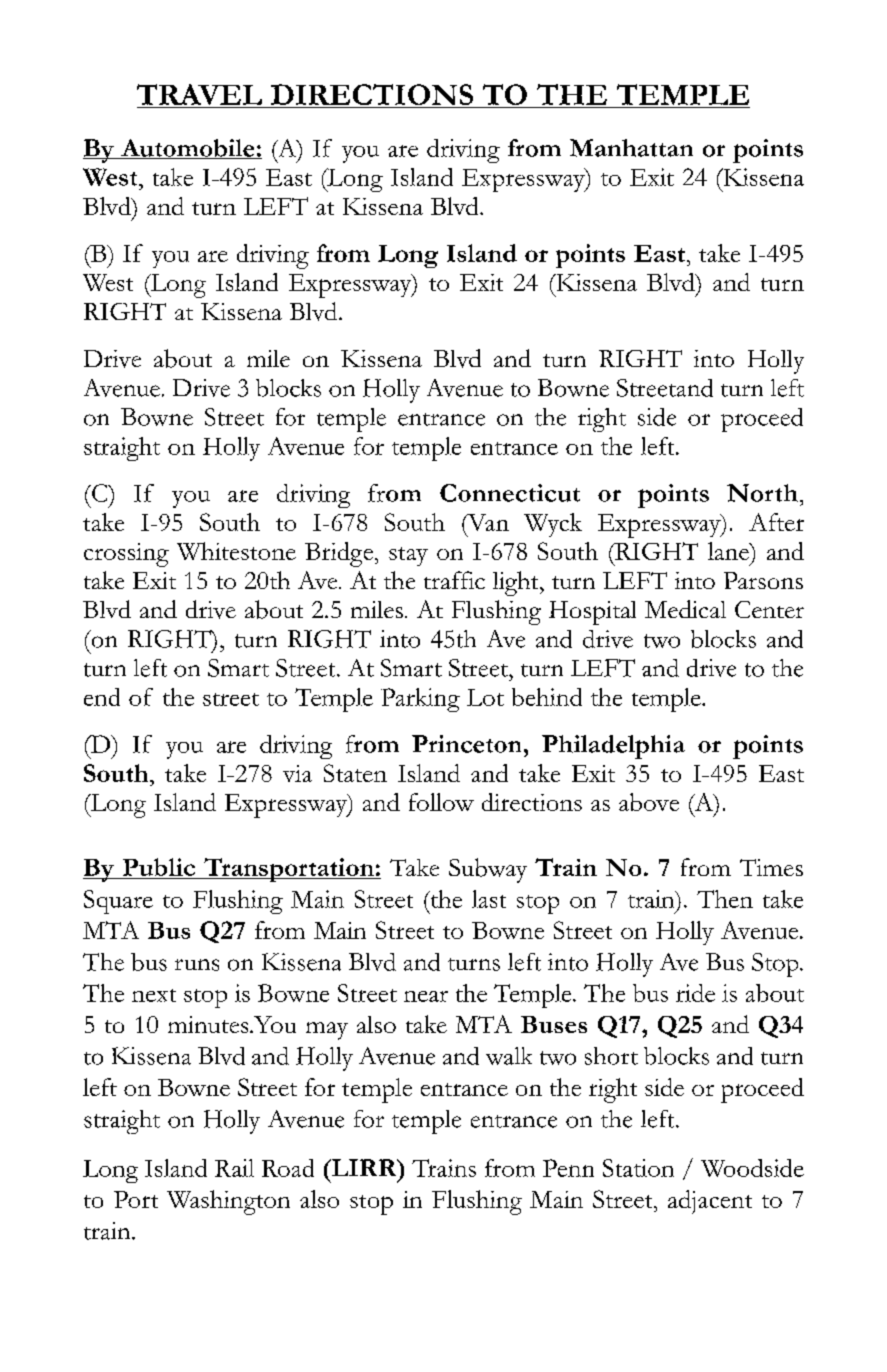 This screenshot has height=1372, width=887. I want to click on North, so click(762, 493).
